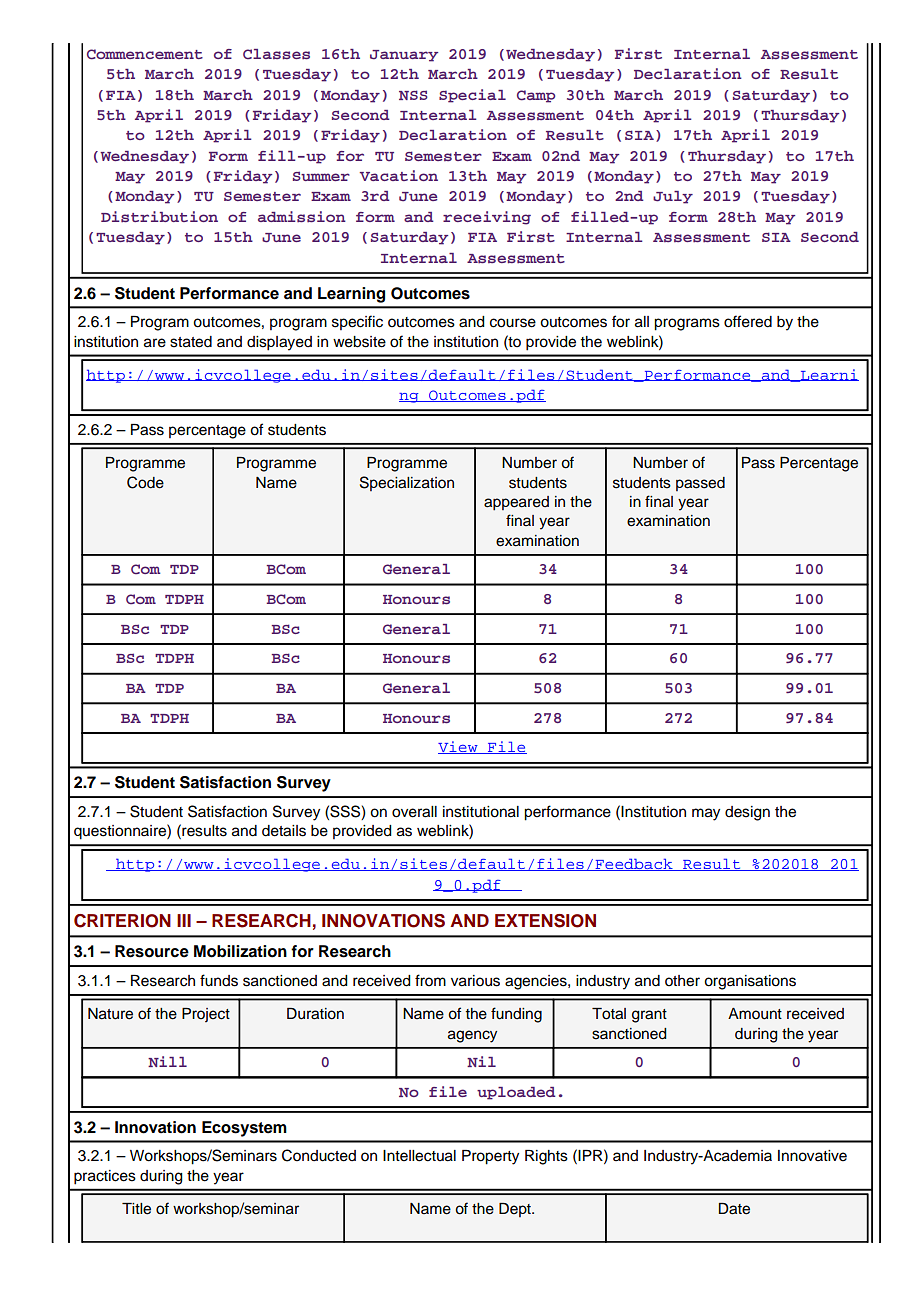 The height and width of the screenshot is (1308, 924). Describe the element at coordinates (413, 95) in the screenshot. I see `NSS` at that location.
